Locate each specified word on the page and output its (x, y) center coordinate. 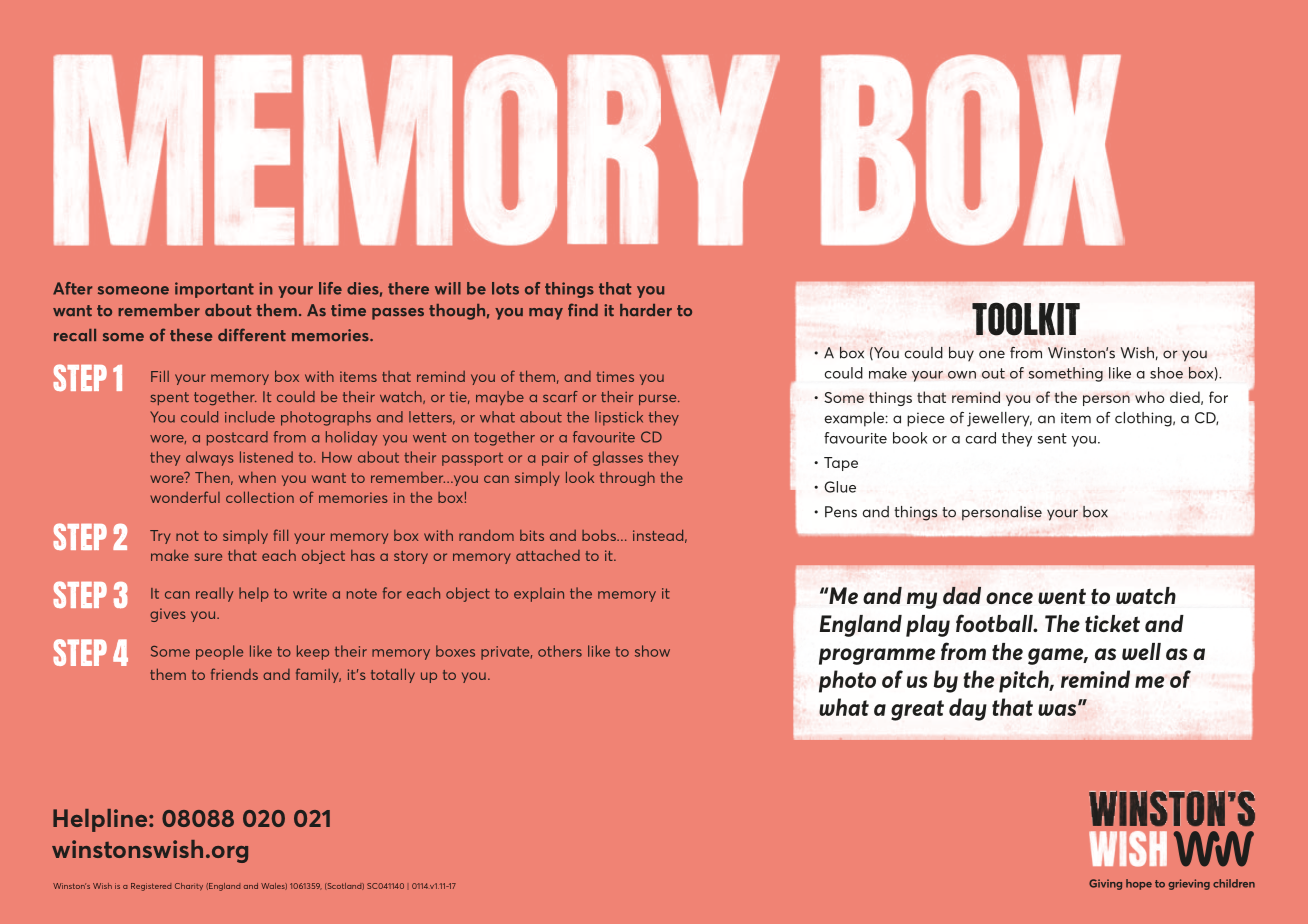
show (652, 651)
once (1009, 598)
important (214, 290)
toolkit (1026, 319)
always (210, 458)
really (214, 594)
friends (234, 674)
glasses (618, 458)
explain (539, 594)
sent (1052, 438)
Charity (189, 887)
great (917, 710)
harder (646, 310)
